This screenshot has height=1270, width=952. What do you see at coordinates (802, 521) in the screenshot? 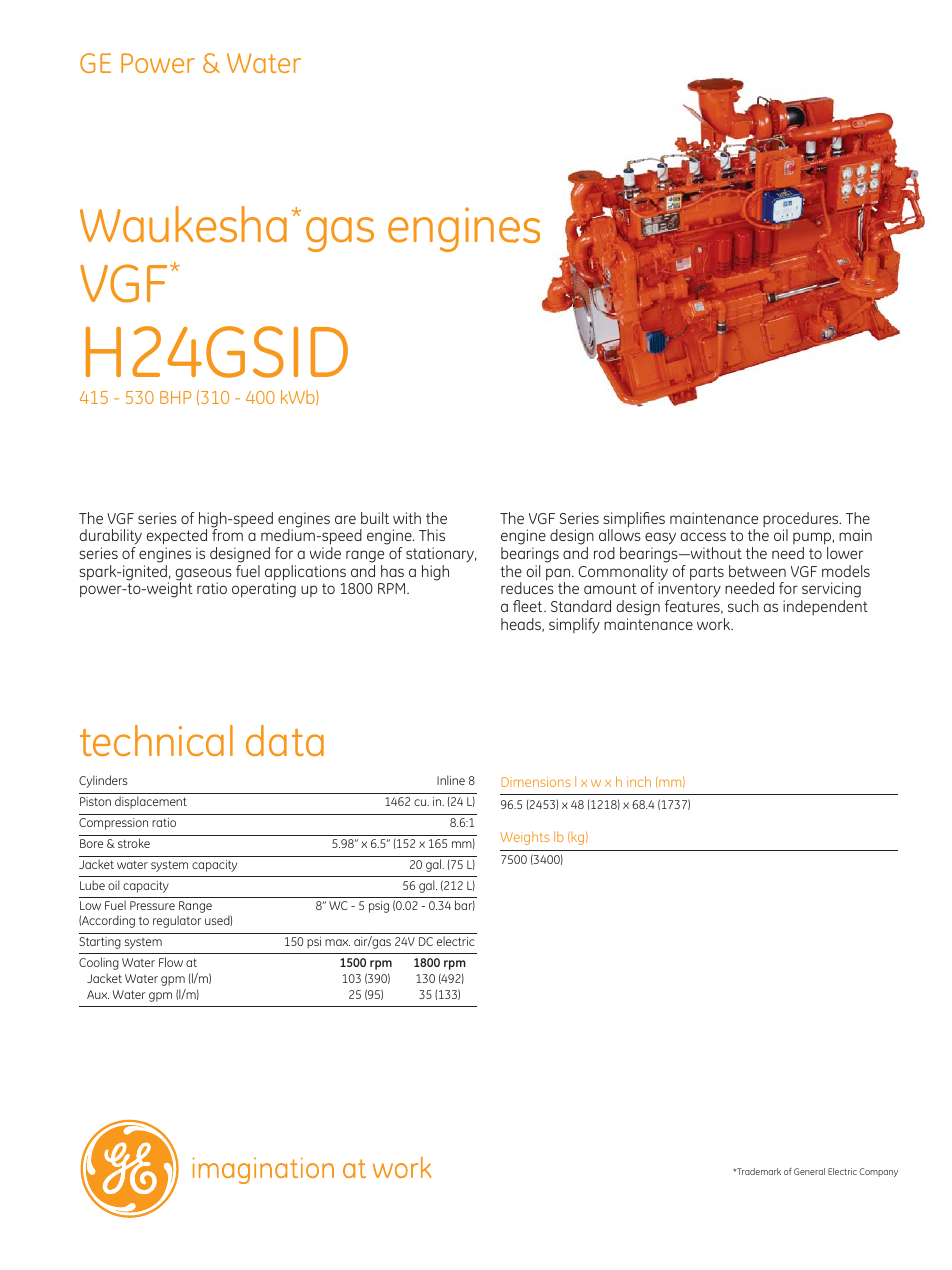
I see `procedures` at bounding box center [802, 521].
